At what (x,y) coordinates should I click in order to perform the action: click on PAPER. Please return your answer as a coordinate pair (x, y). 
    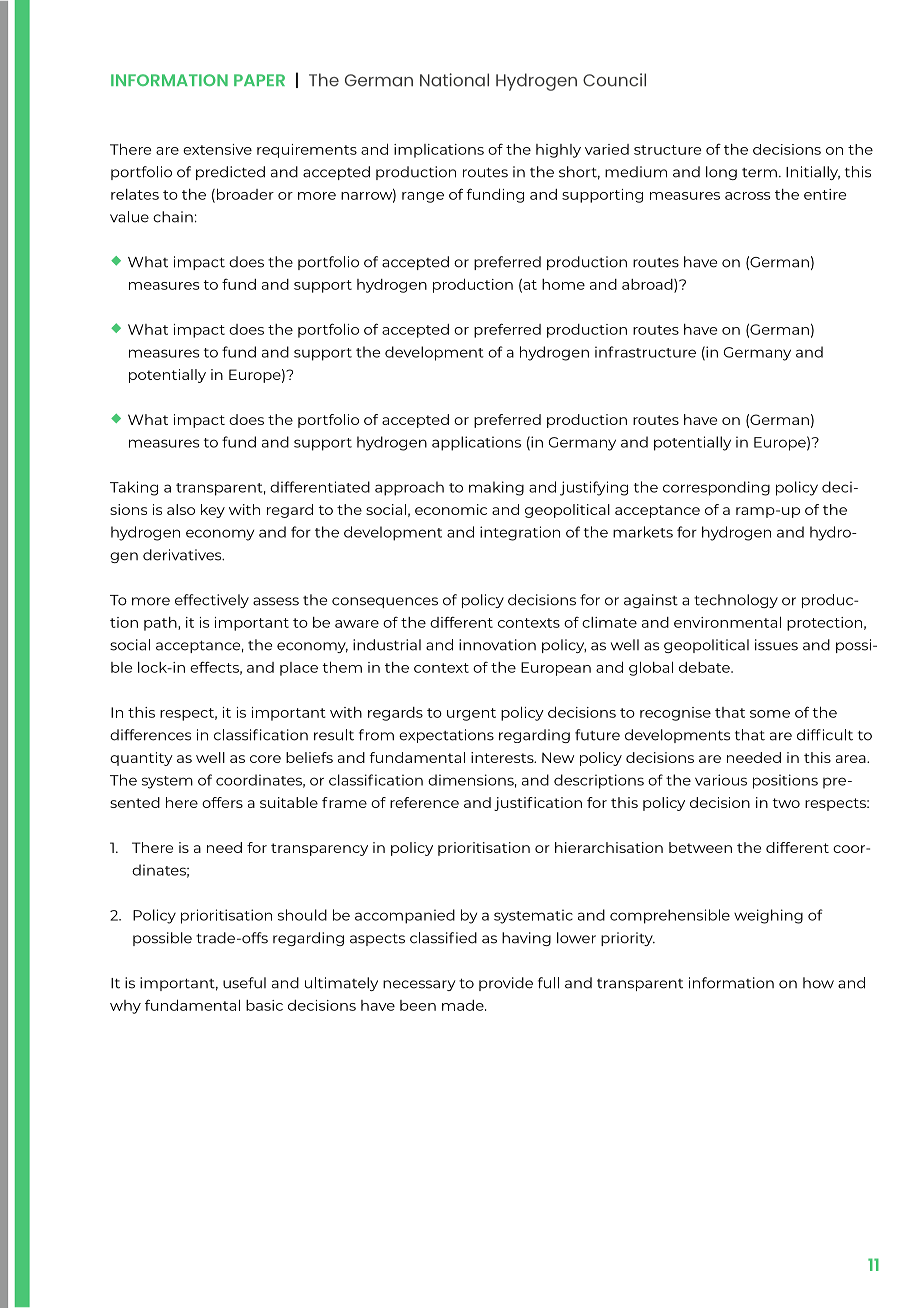
    Looking at the image, I should click on (259, 80).
